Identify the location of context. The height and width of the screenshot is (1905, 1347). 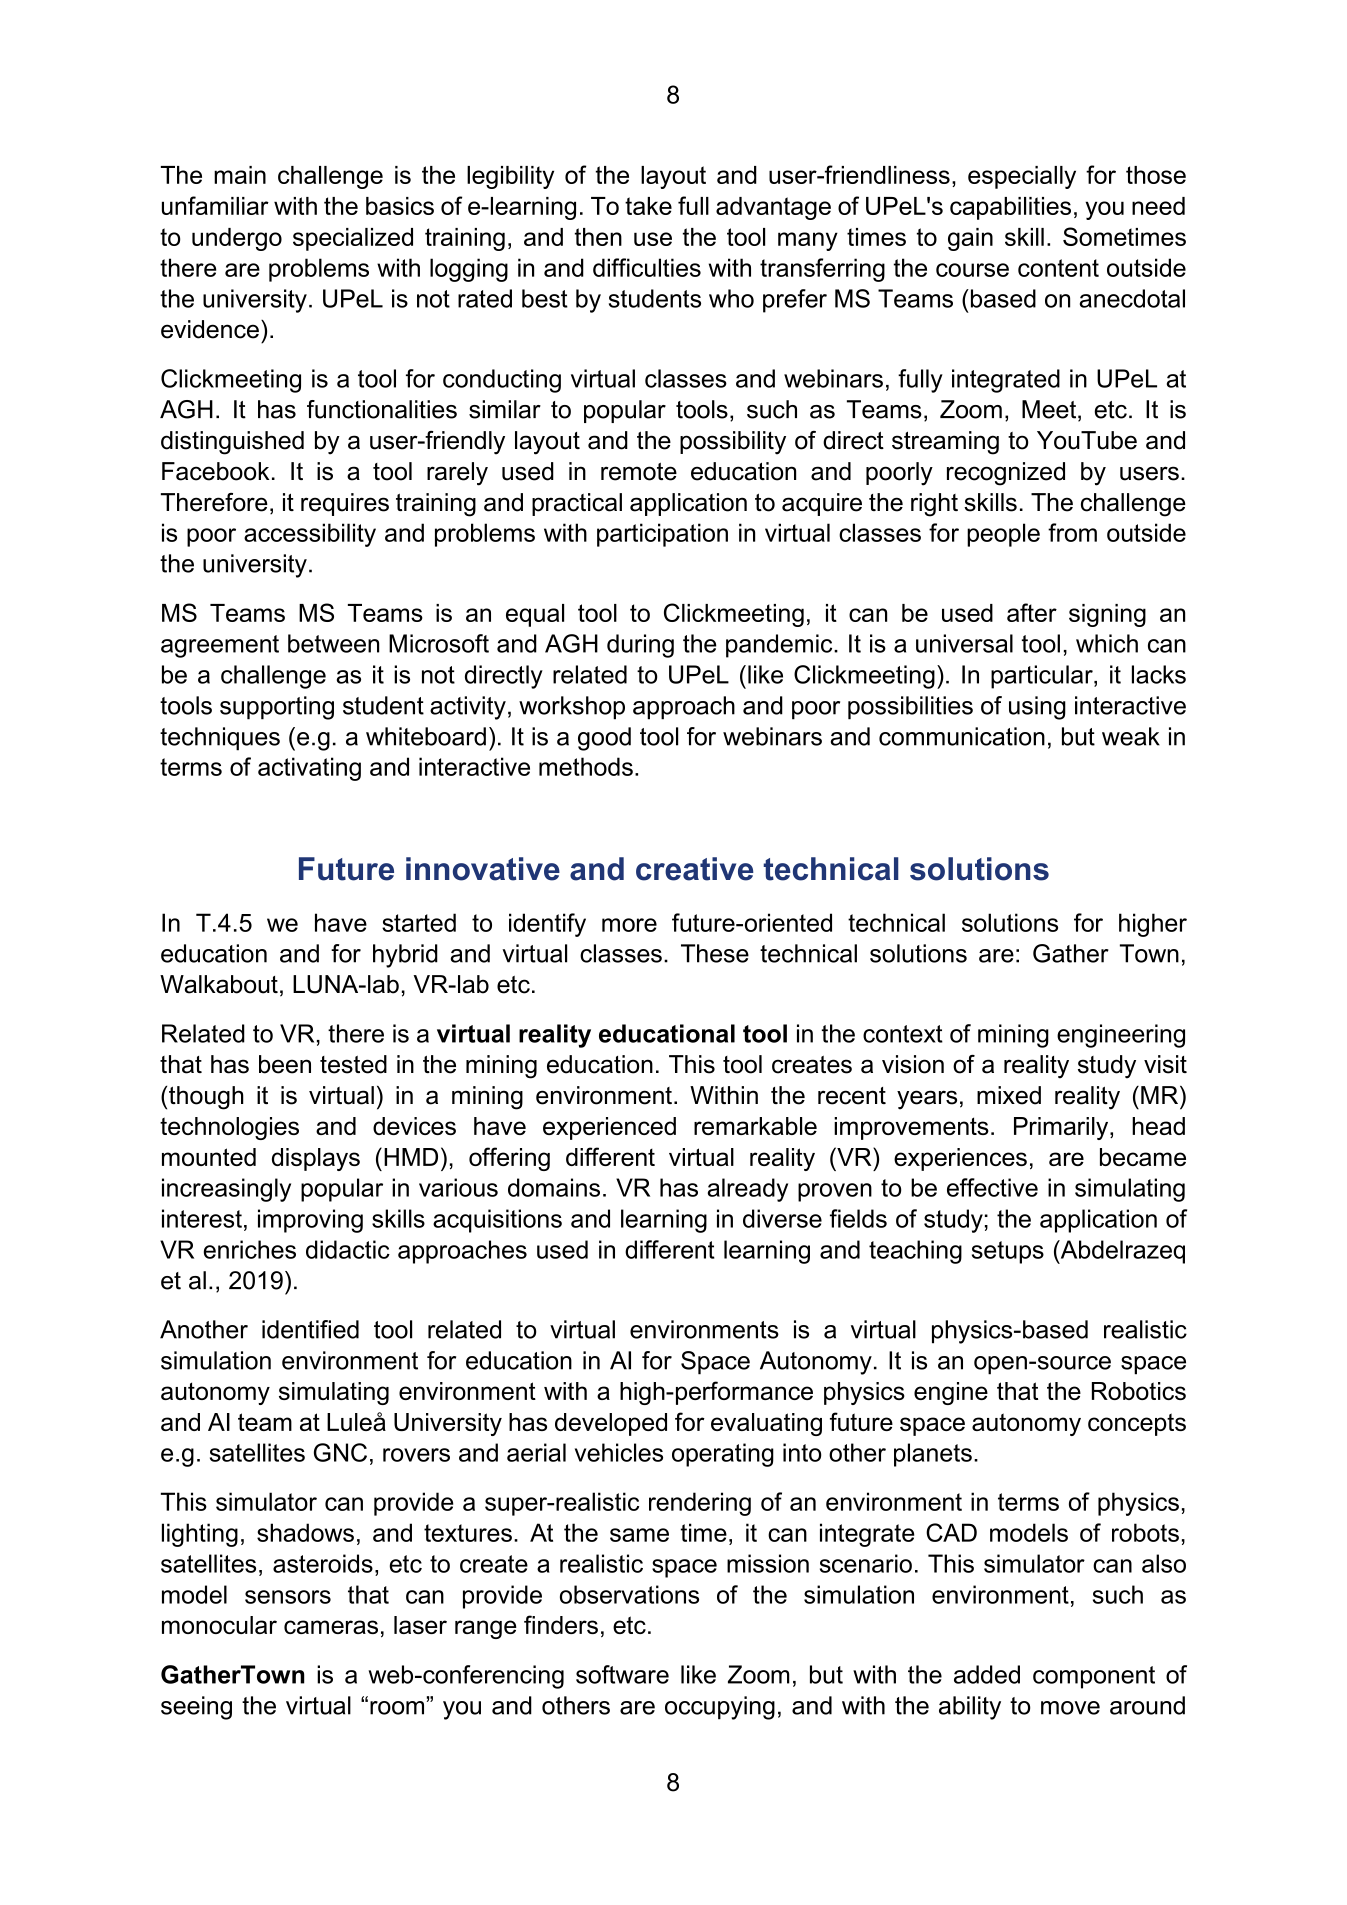
(903, 1034).
